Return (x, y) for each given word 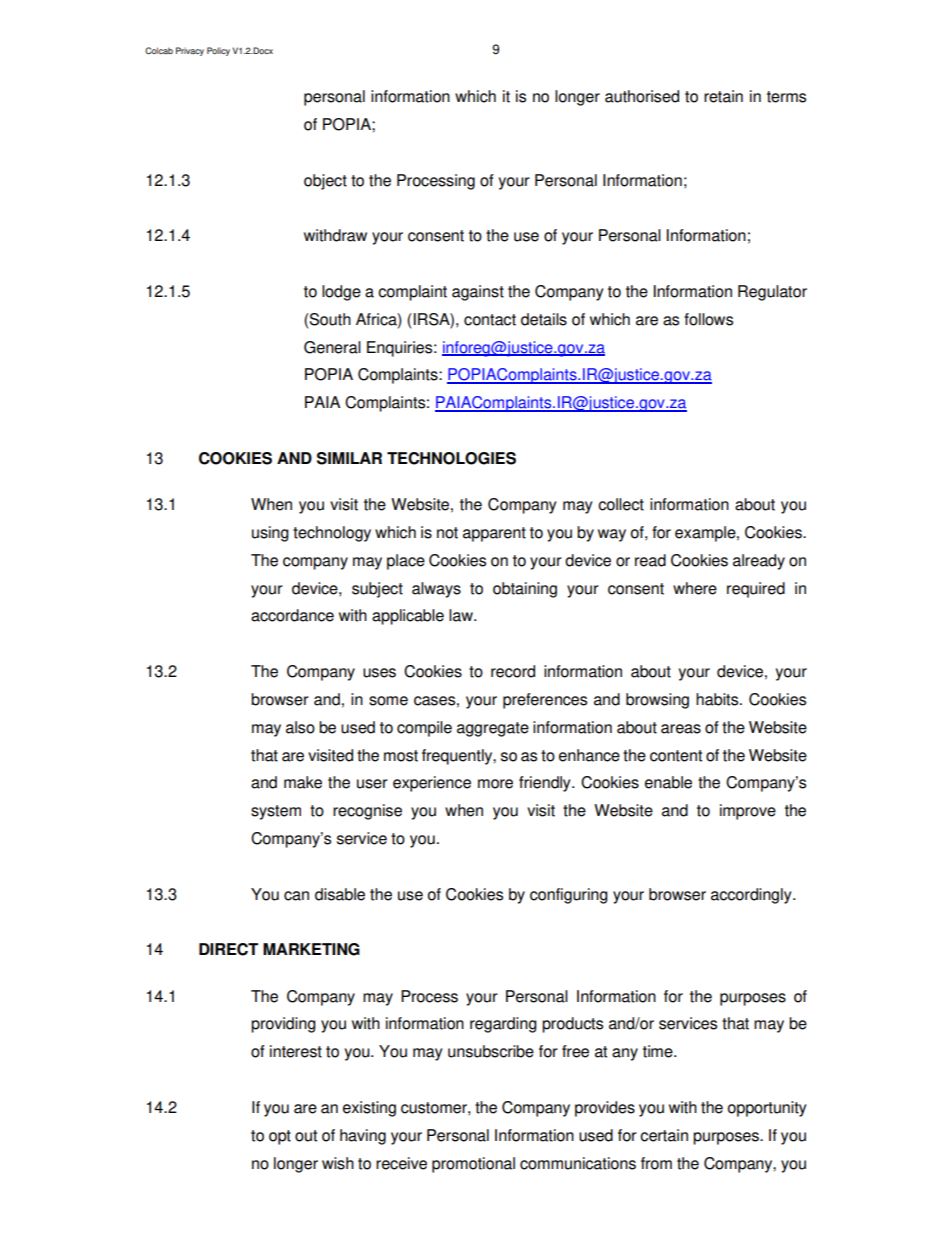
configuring (569, 896)
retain (723, 96)
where (695, 588)
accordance (292, 615)
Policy (218, 51)
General (332, 347)
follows (708, 319)
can (296, 896)
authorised (642, 96)
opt (280, 1137)
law (462, 615)
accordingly (752, 896)
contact (490, 320)
